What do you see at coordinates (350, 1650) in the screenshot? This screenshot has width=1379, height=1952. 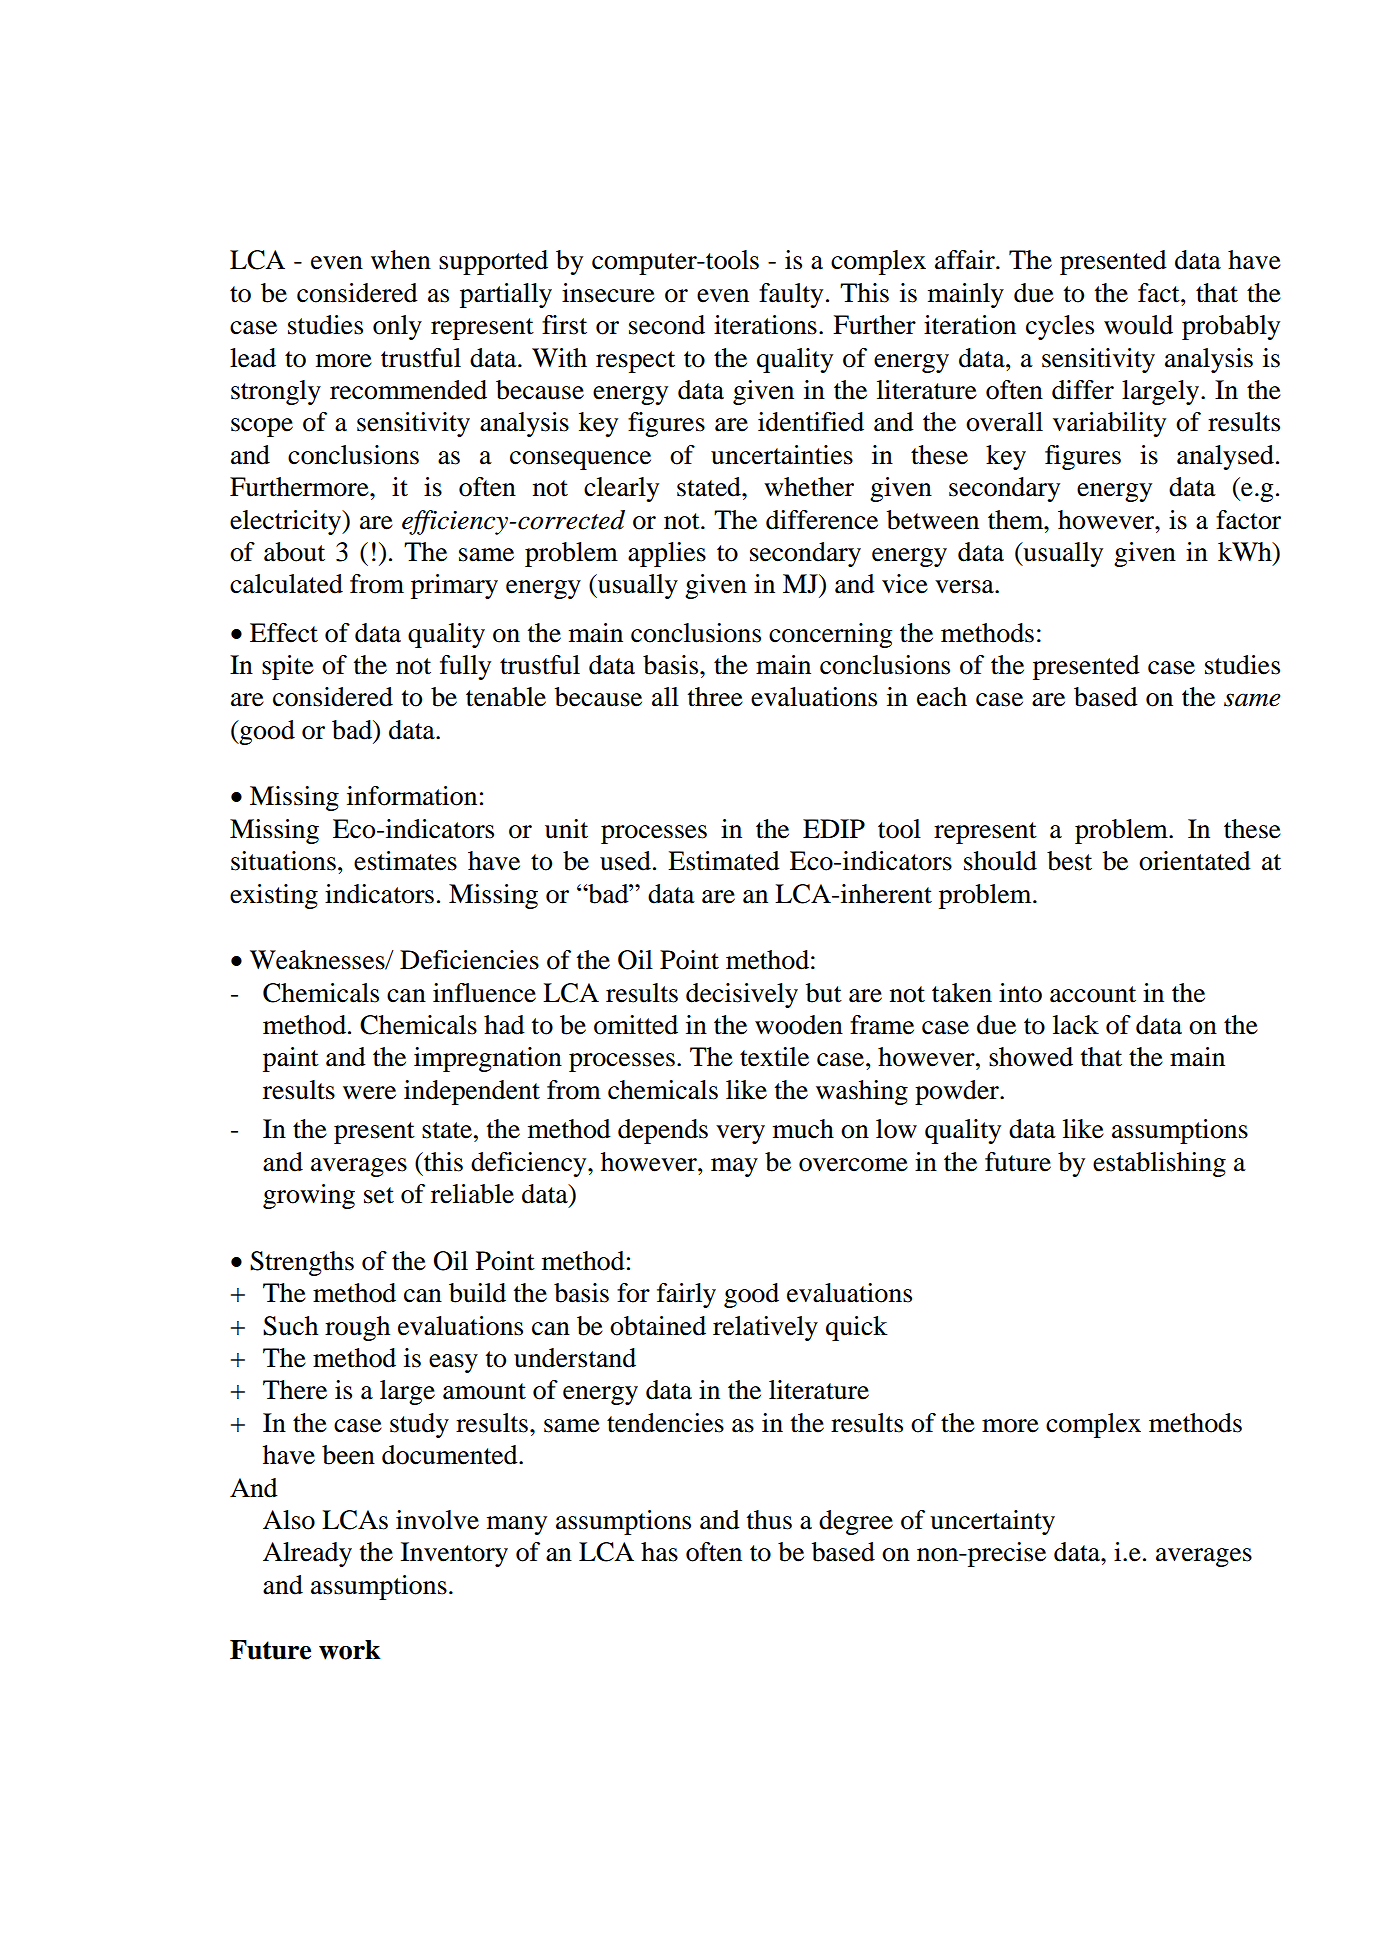 I see `work` at bounding box center [350, 1650].
